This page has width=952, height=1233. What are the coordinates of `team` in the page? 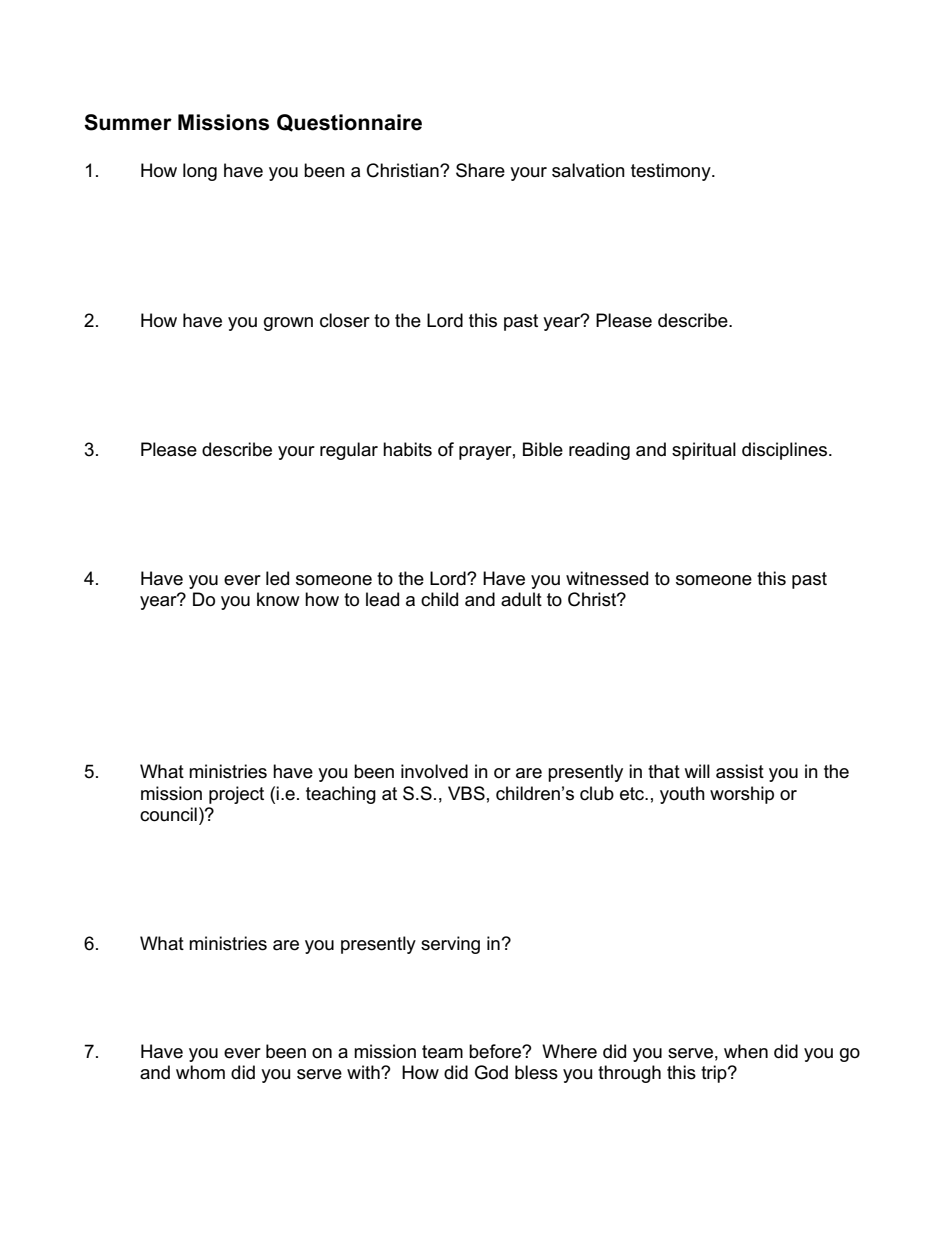 It's located at (442, 1052).
